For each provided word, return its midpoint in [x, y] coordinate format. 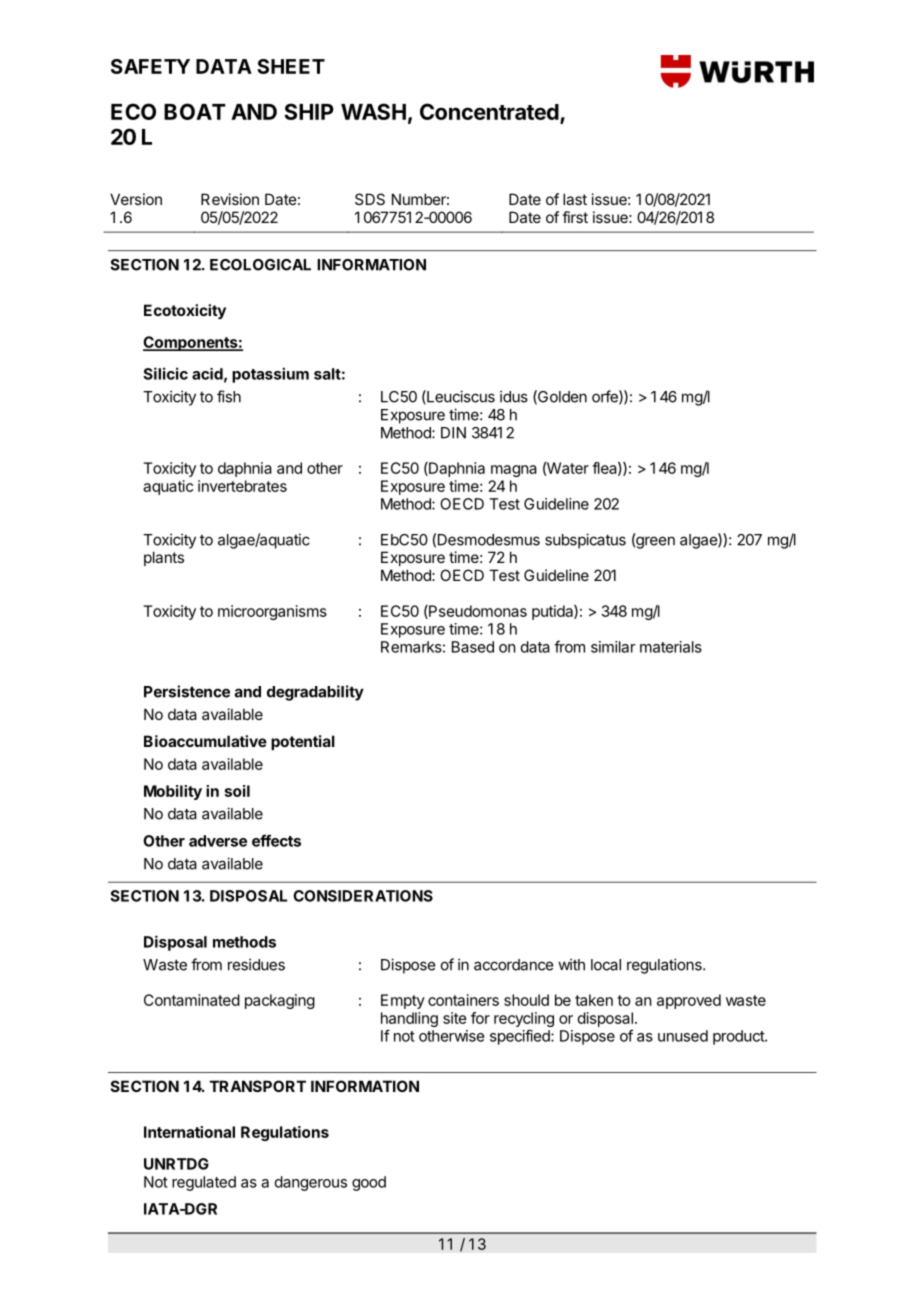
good [369, 1183]
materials [671, 647]
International [189, 1132]
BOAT [195, 111]
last [575, 199]
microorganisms [272, 612]
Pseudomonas [477, 612]
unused [683, 1036]
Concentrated [489, 111]
